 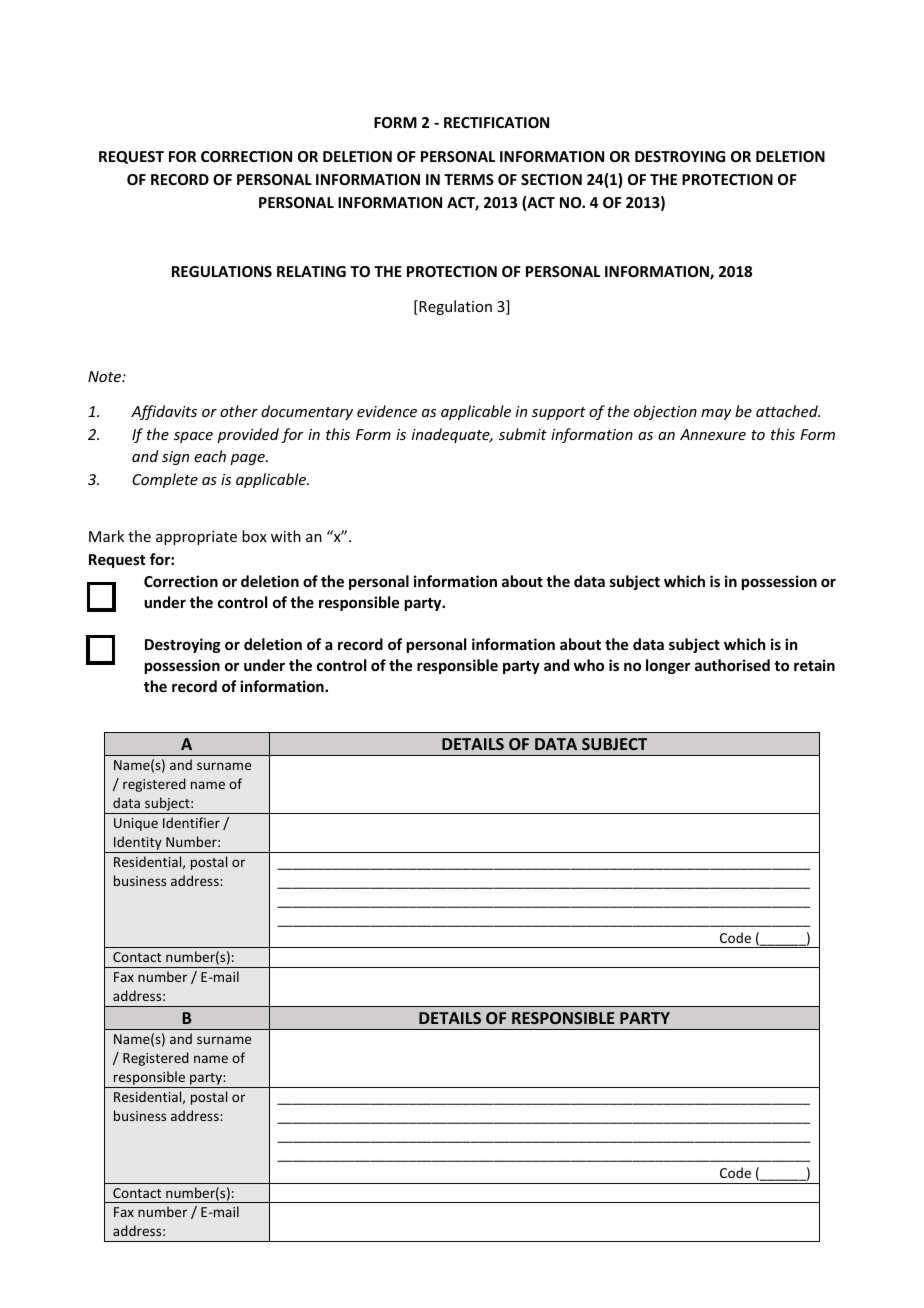 I want to click on RELATING, so click(x=311, y=271).
